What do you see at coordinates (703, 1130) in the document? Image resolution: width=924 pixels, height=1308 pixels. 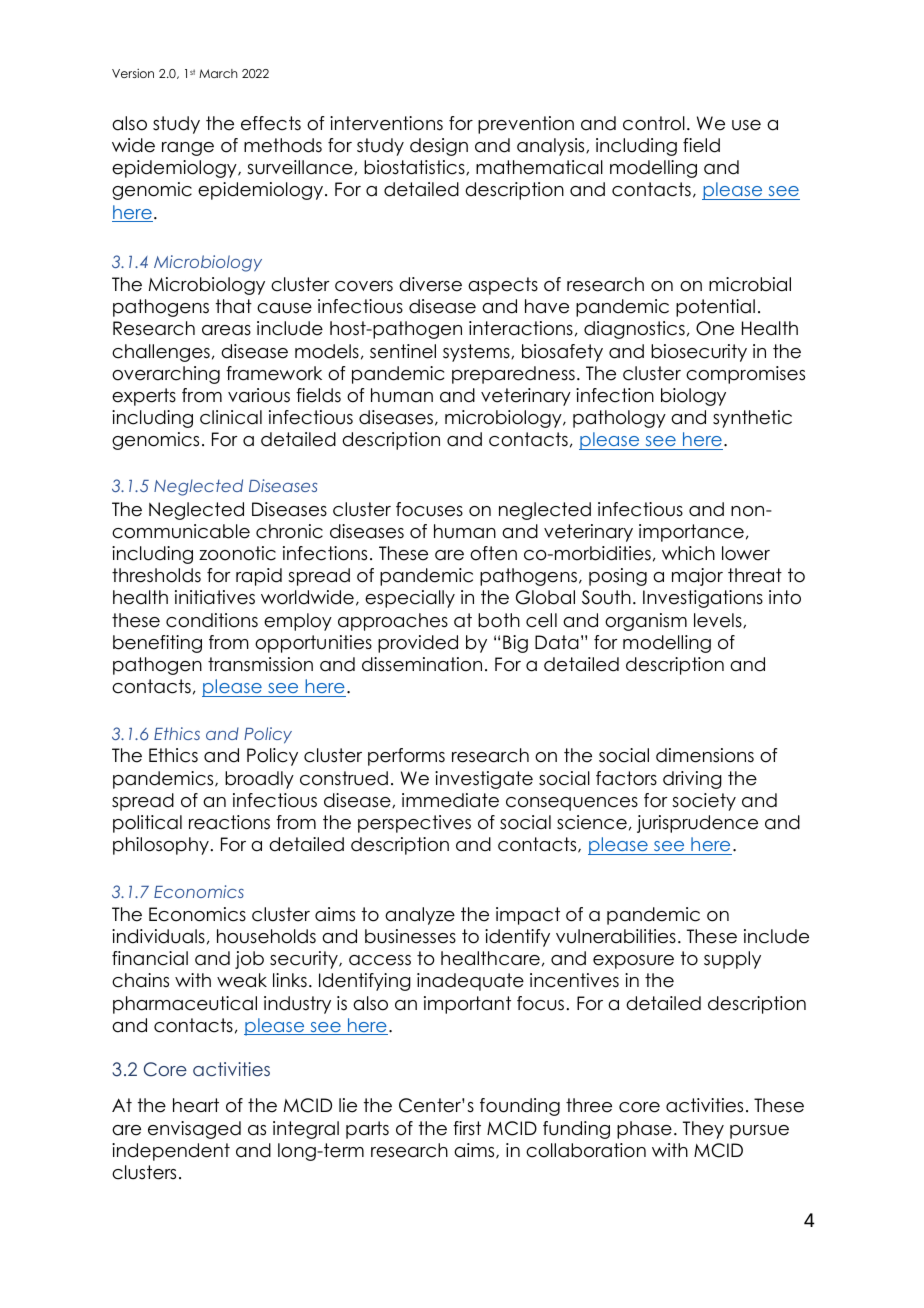 I see `They` at bounding box center [703, 1130].
